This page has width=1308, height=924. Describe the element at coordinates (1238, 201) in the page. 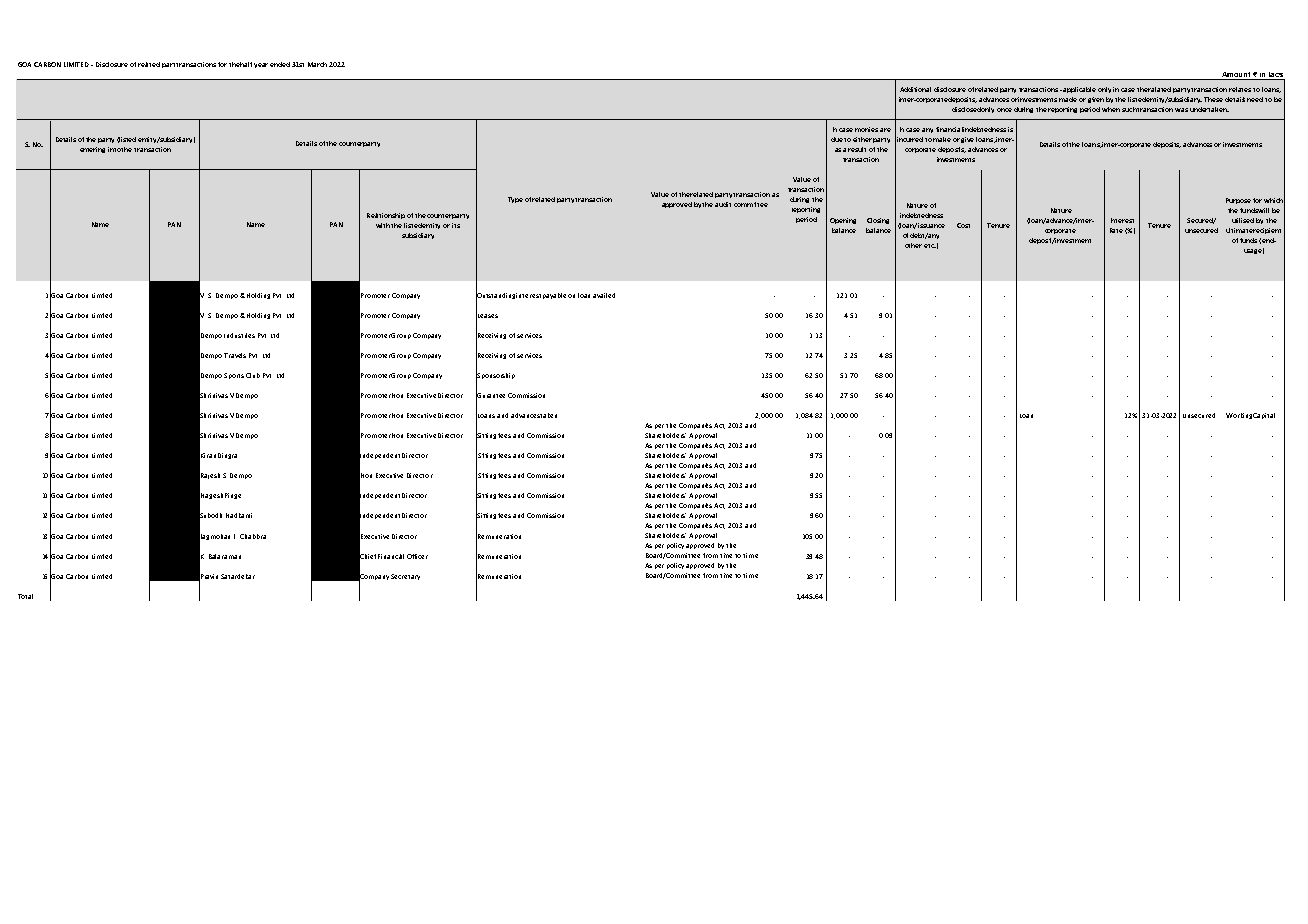

I see `Purpose` at that location.
